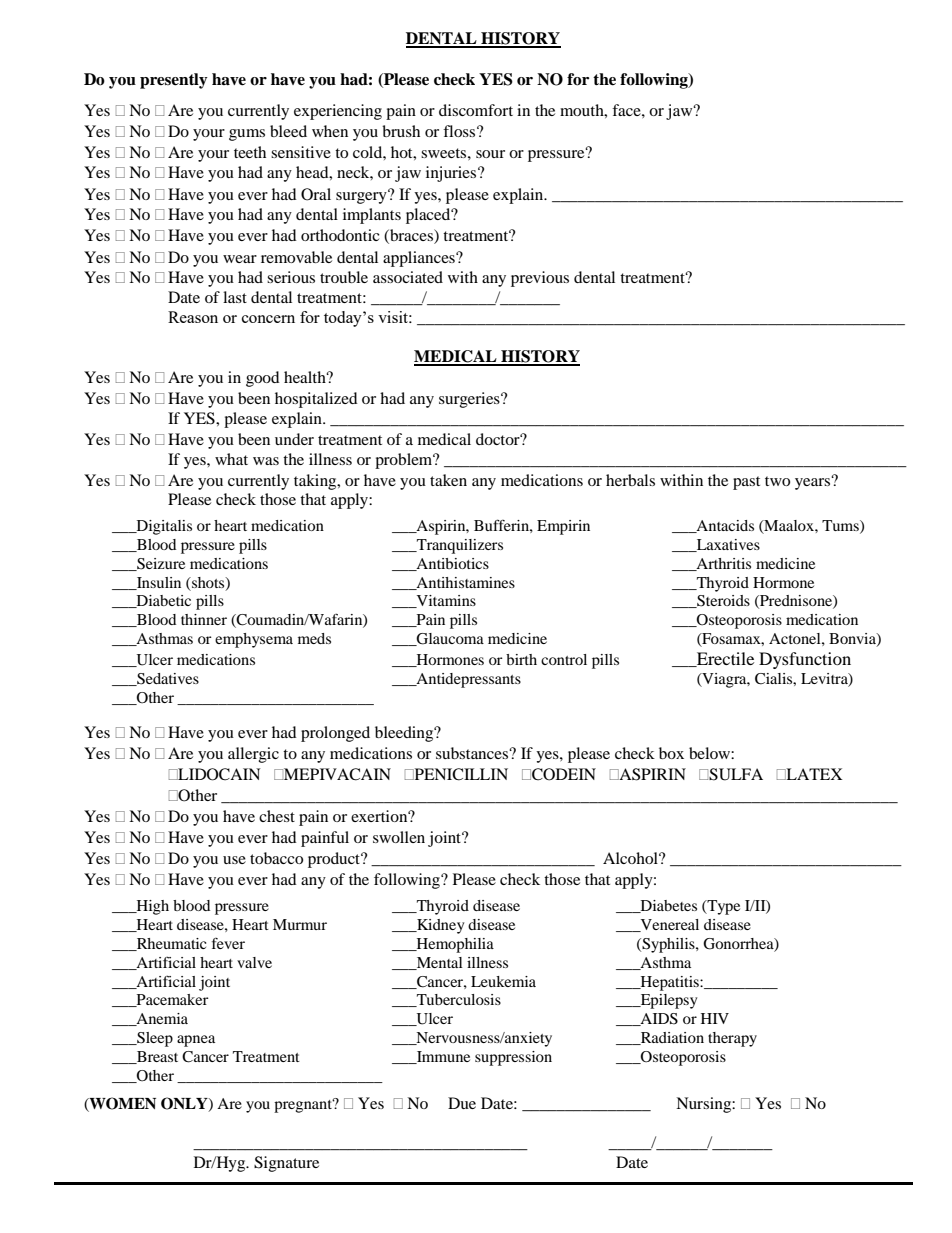 The height and width of the image is (1233, 952). What do you see at coordinates (277, 816) in the image?
I see `chest` at bounding box center [277, 816].
